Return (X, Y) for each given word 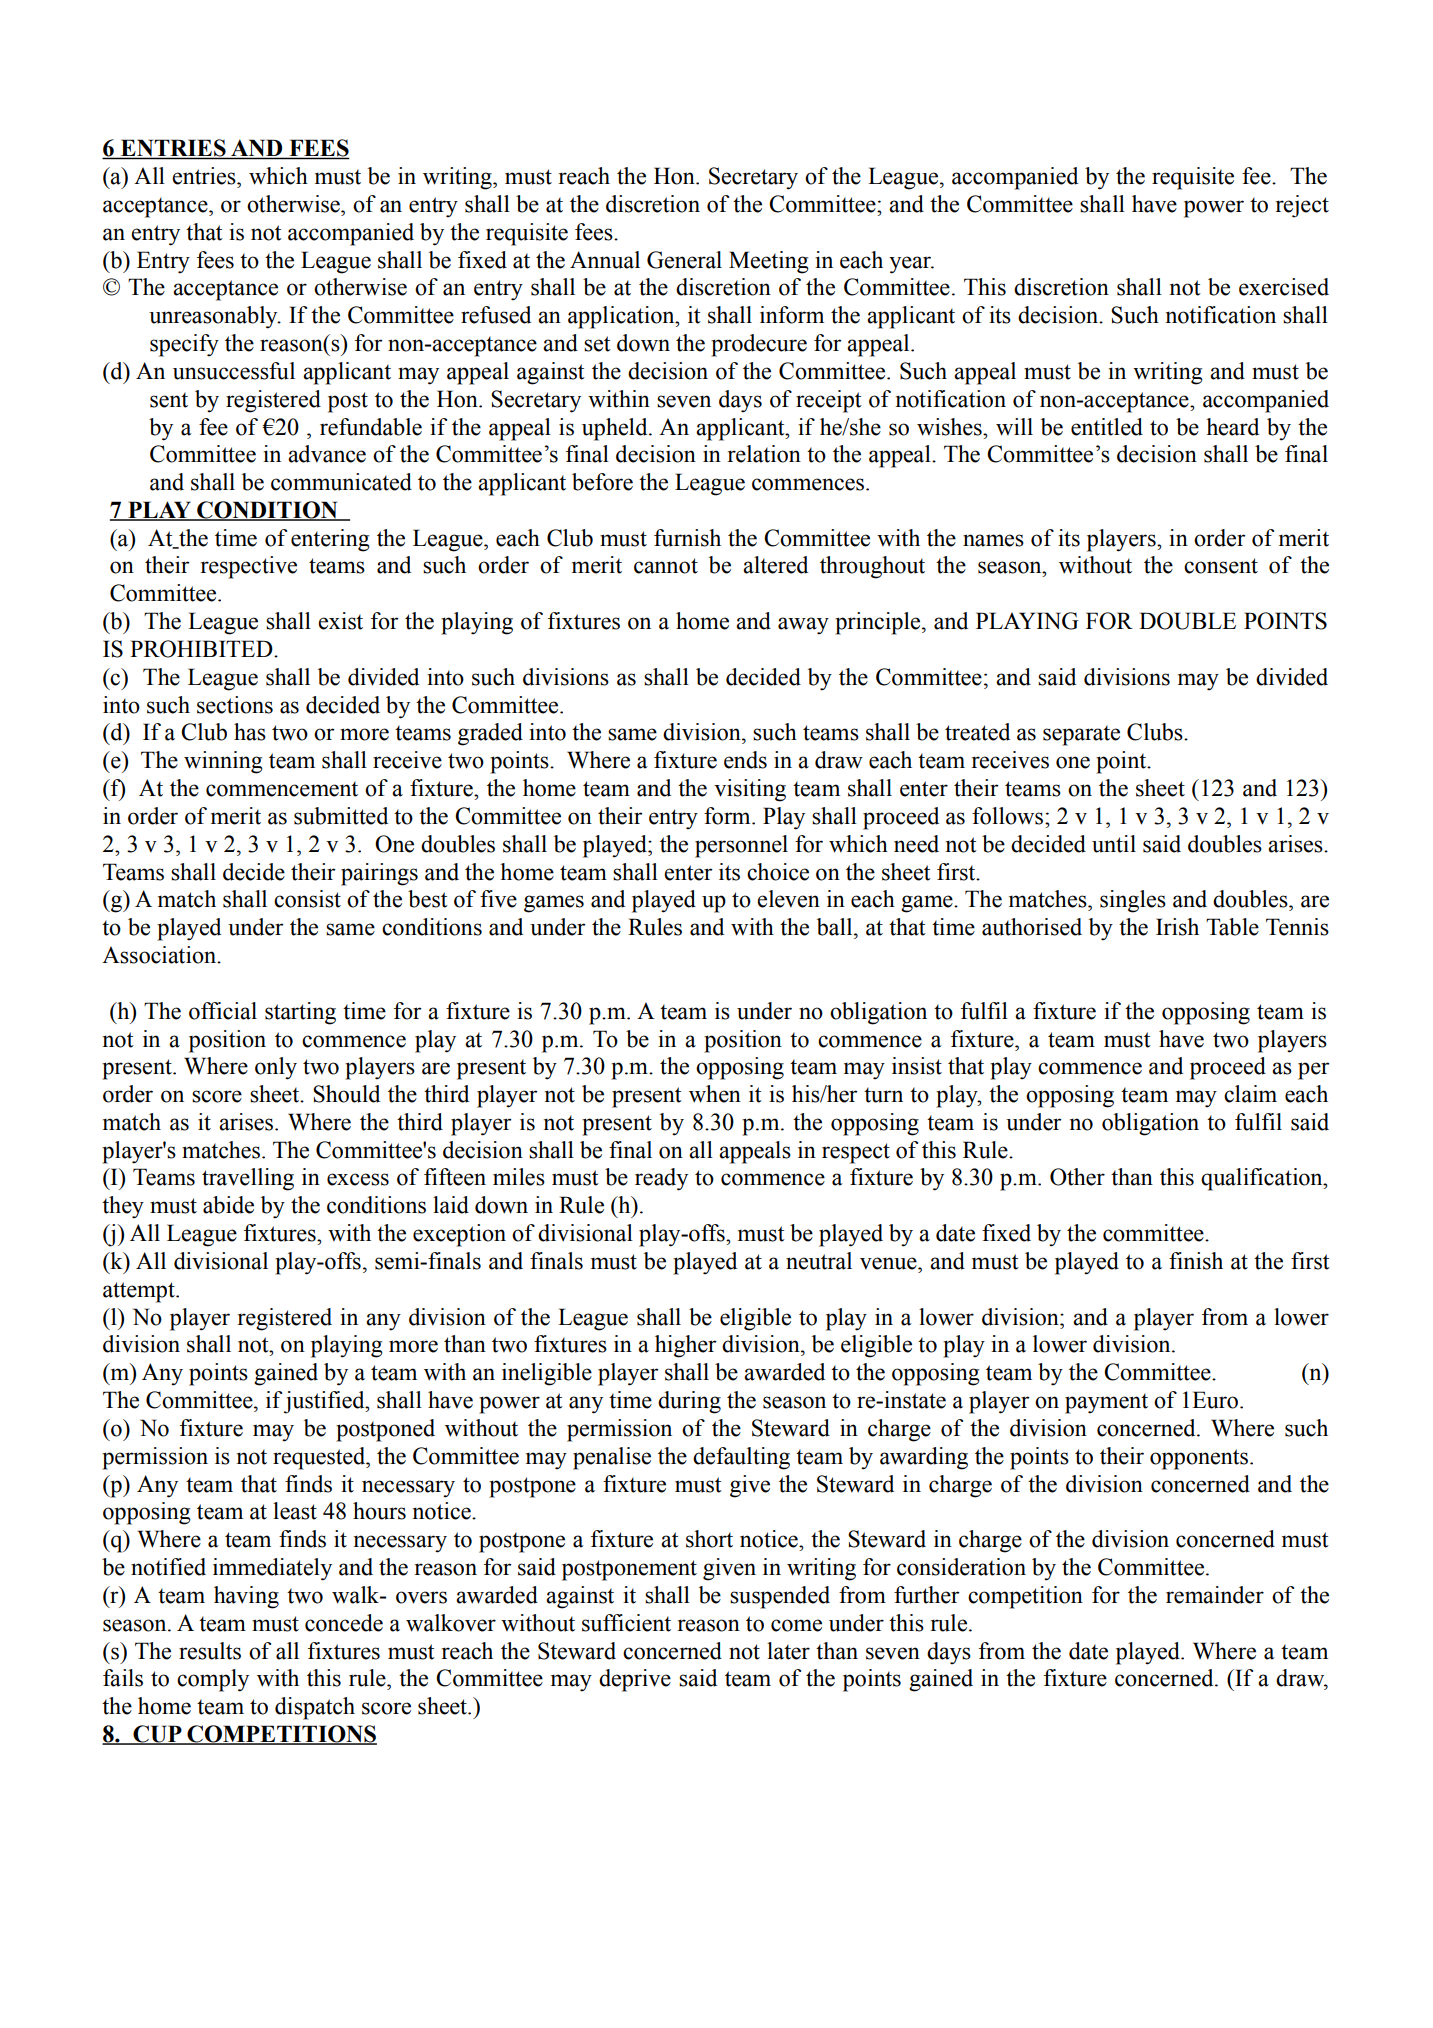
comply (213, 1680)
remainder (1215, 1595)
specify (184, 345)
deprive (635, 1680)
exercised (1284, 287)
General (684, 260)
